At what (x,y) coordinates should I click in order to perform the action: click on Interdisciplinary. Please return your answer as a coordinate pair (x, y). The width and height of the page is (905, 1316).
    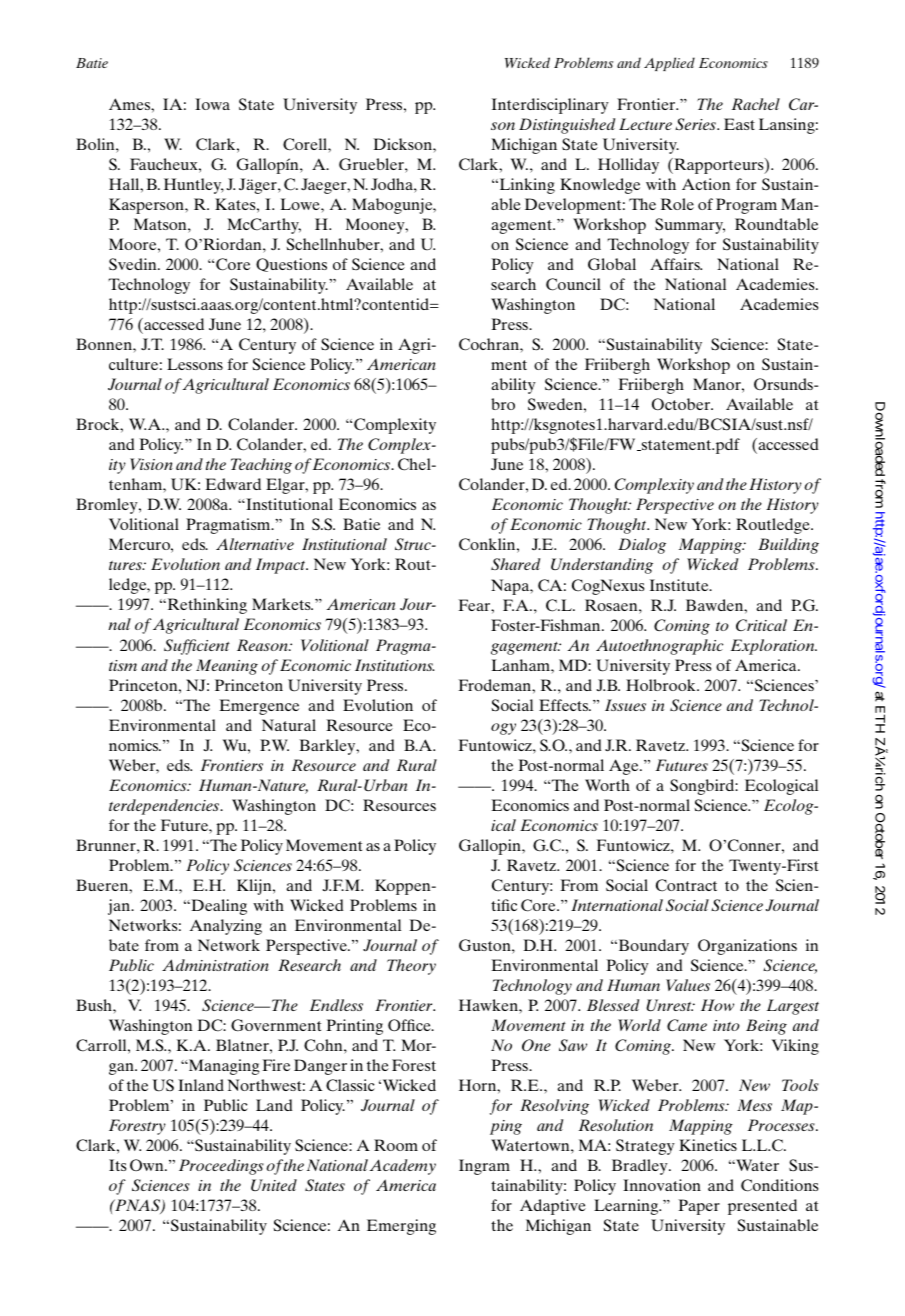
    Looking at the image, I should click on (550, 106).
